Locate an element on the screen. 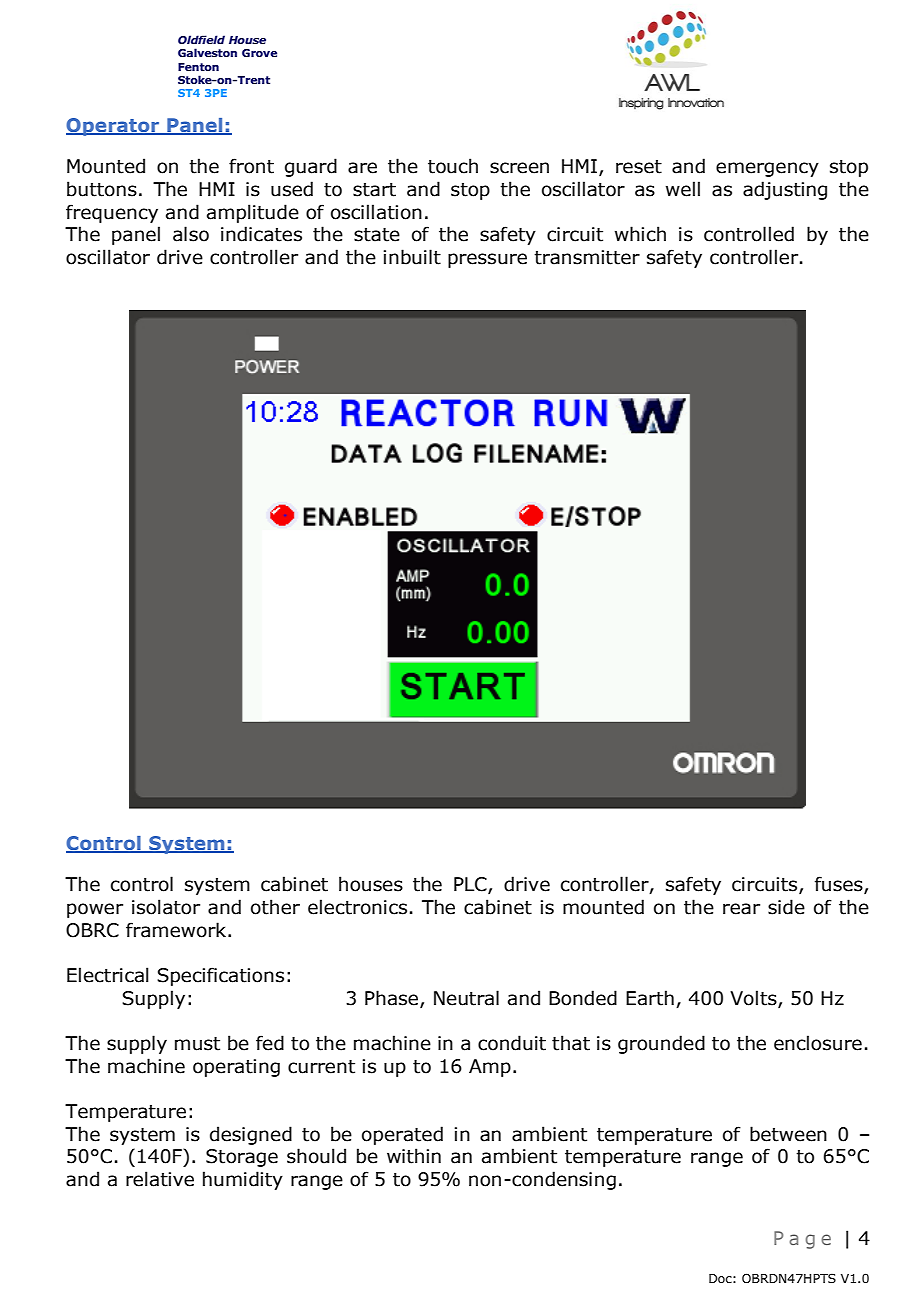 Image resolution: width=924 pixels, height=1308 pixels. also is located at coordinates (191, 234).
